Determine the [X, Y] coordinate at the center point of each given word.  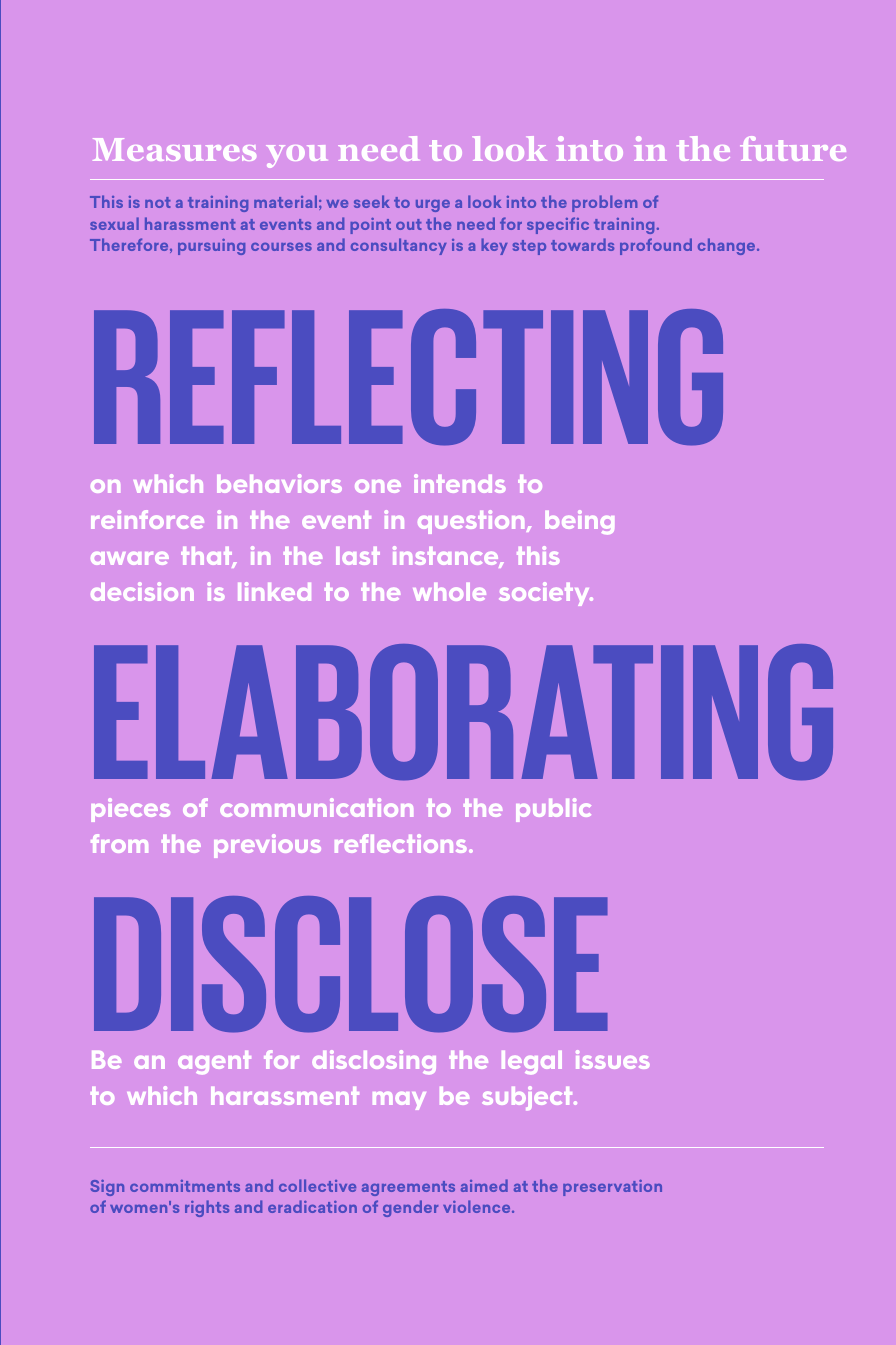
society [545, 594]
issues [612, 1059]
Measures [174, 149]
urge [433, 206]
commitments [185, 1186]
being [579, 522]
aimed [484, 1185]
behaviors [279, 483]
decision [142, 591]
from [119, 843]
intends [459, 483]
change [728, 246]
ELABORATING [463, 712]
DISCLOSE [351, 964]
